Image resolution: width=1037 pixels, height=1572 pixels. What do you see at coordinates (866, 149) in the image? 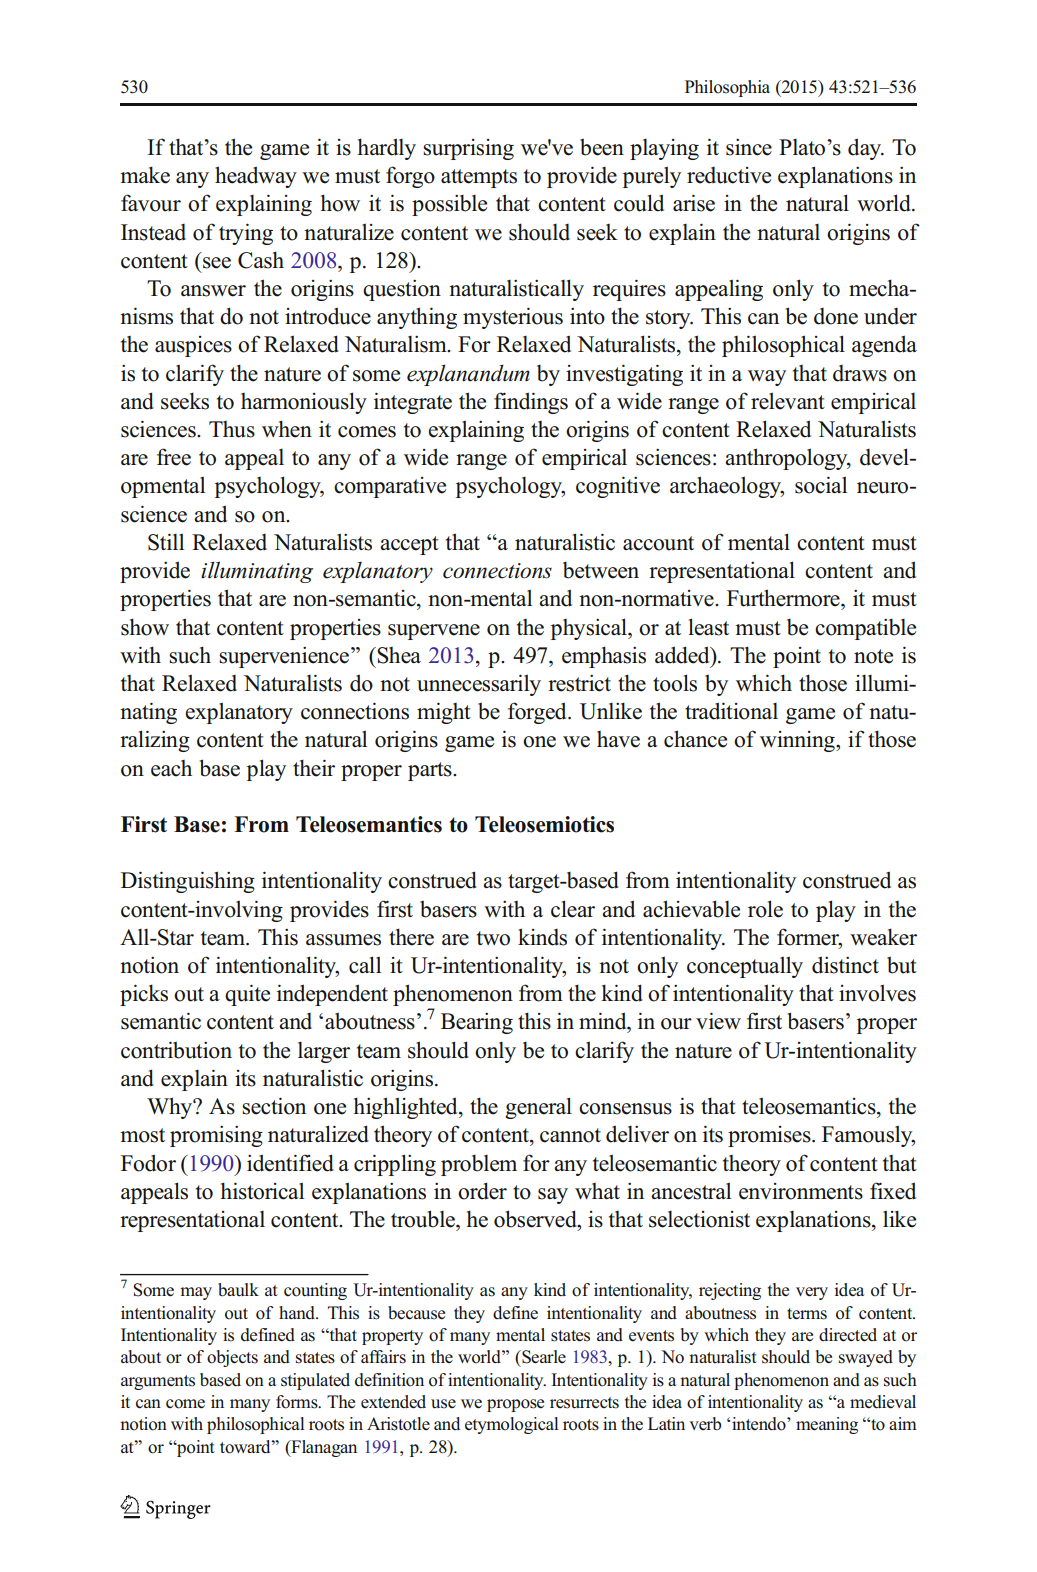
I see `day` at bounding box center [866, 149].
